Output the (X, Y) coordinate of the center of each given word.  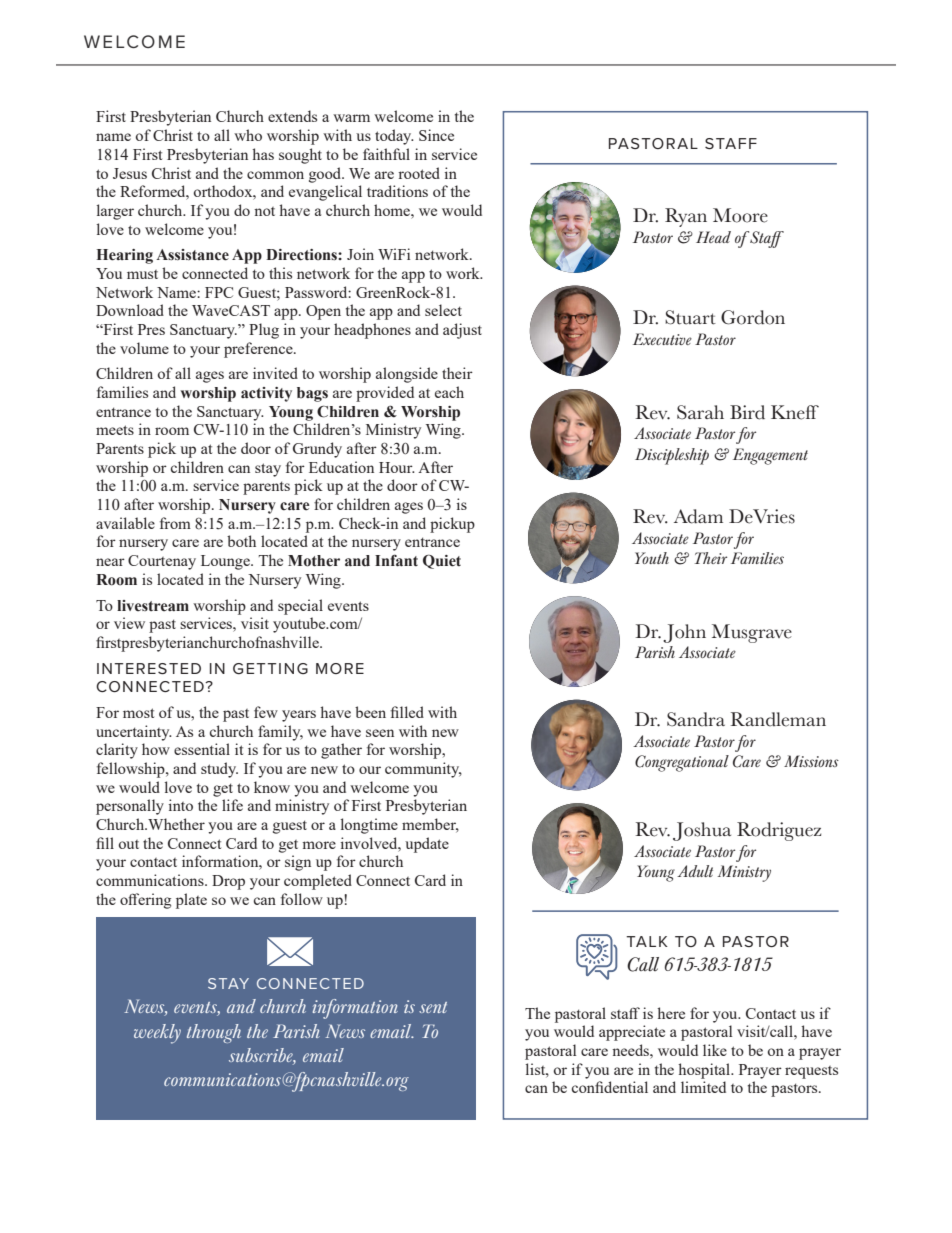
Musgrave (752, 633)
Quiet (442, 561)
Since (436, 135)
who (248, 135)
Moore (740, 215)
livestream (153, 606)
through (214, 1033)
